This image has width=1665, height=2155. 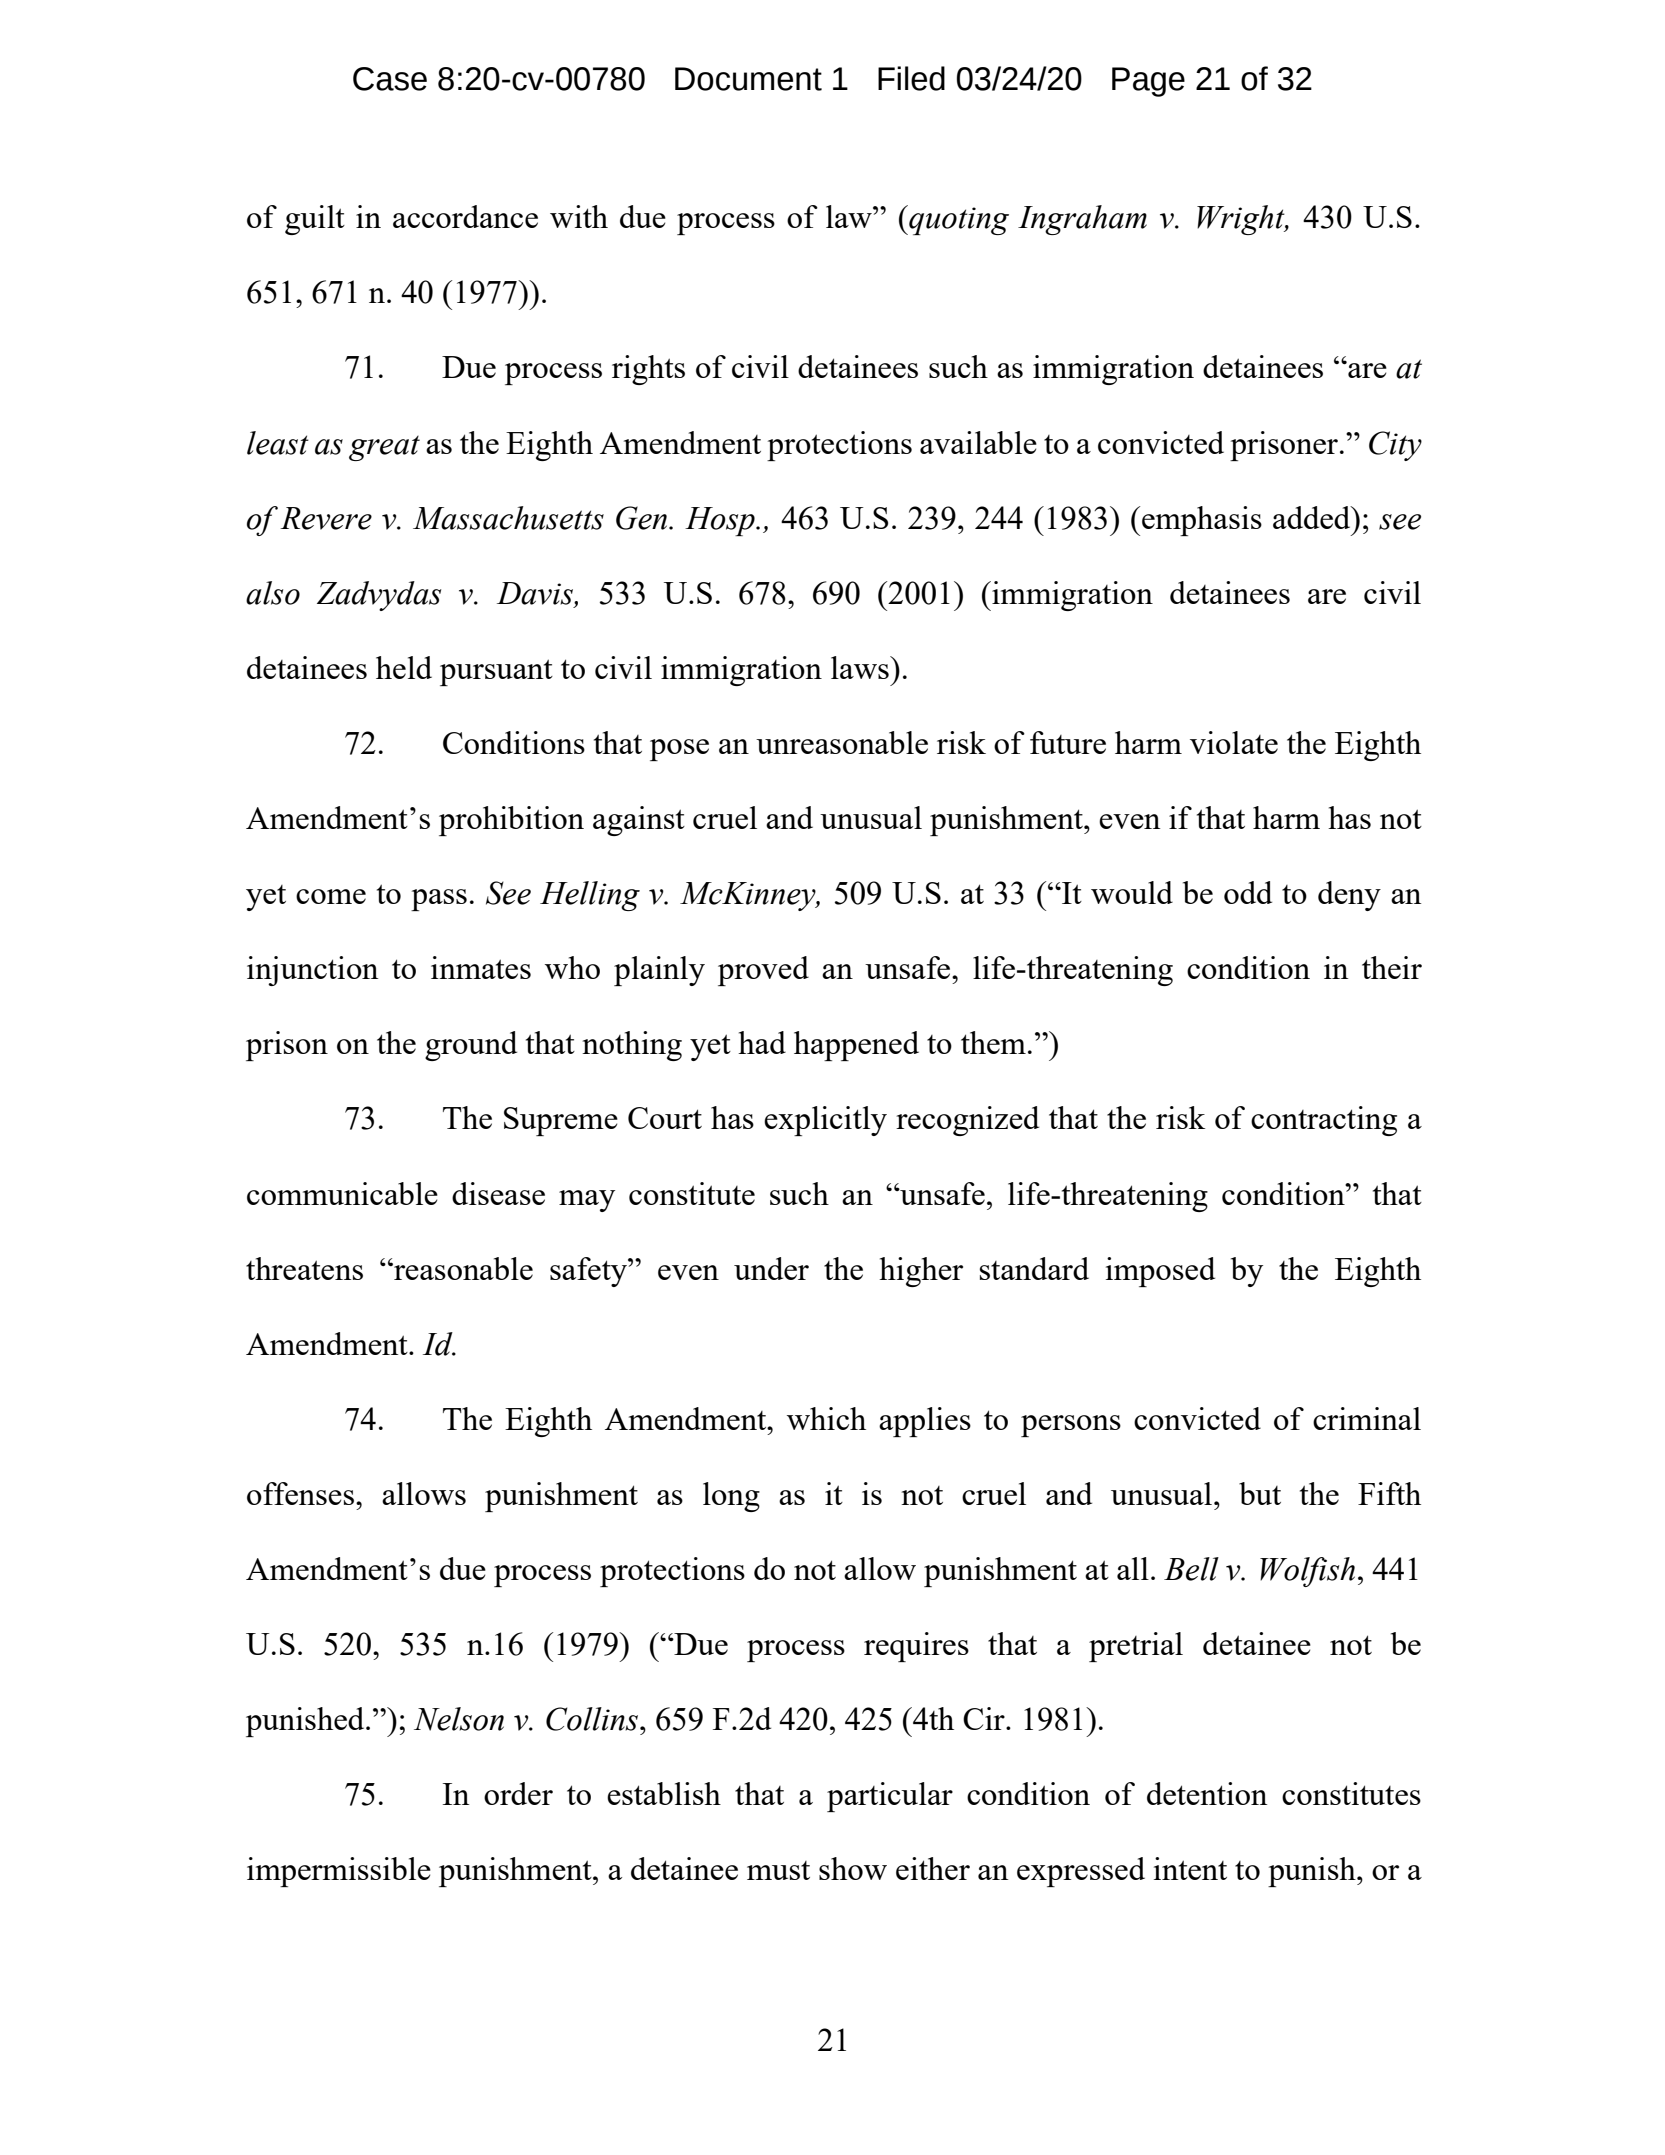 What do you see at coordinates (890, 1797) in the image?
I see `particular` at bounding box center [890, 1797].
